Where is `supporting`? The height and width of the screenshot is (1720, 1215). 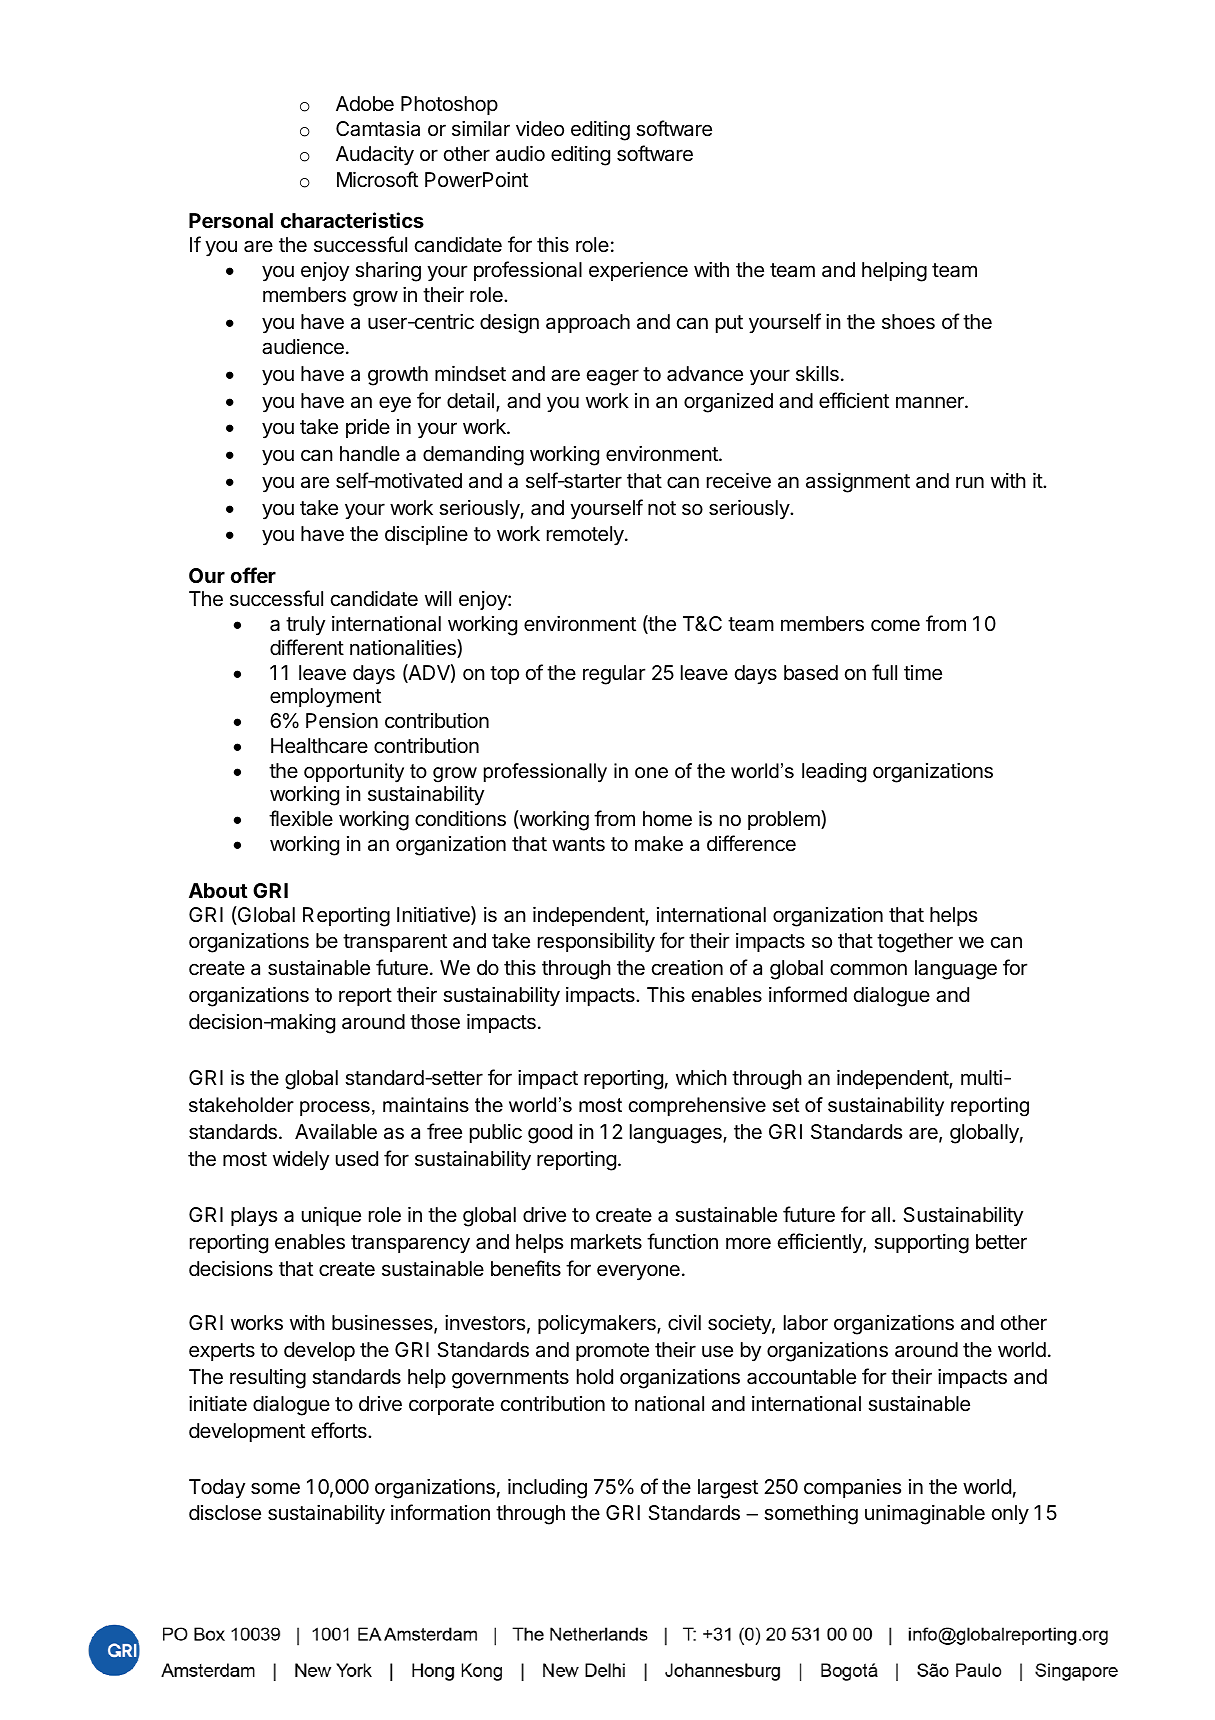 supporting is located at coordinates (921, 1244).
